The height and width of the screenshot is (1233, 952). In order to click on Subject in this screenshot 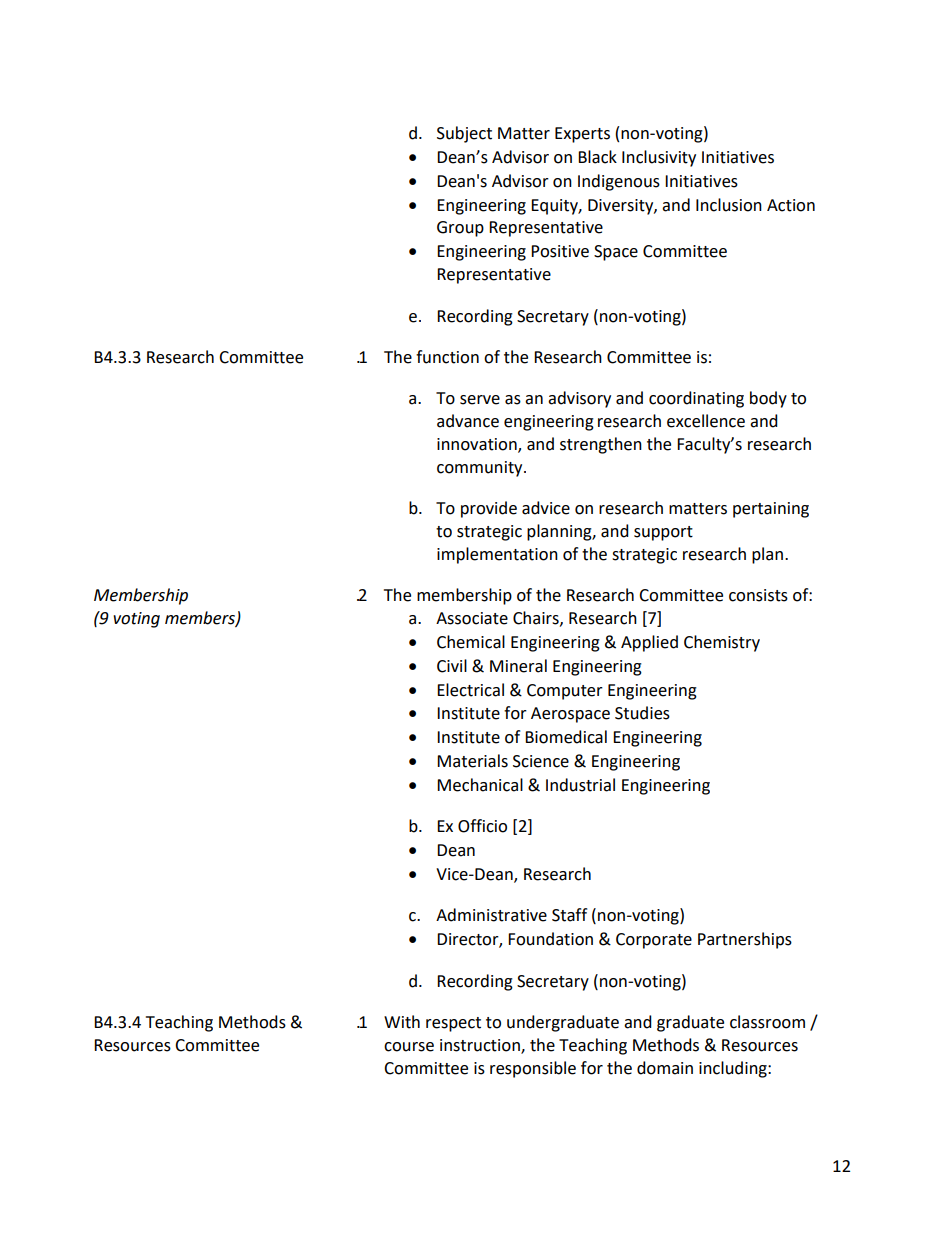, I will do `click(464, 134)`.
